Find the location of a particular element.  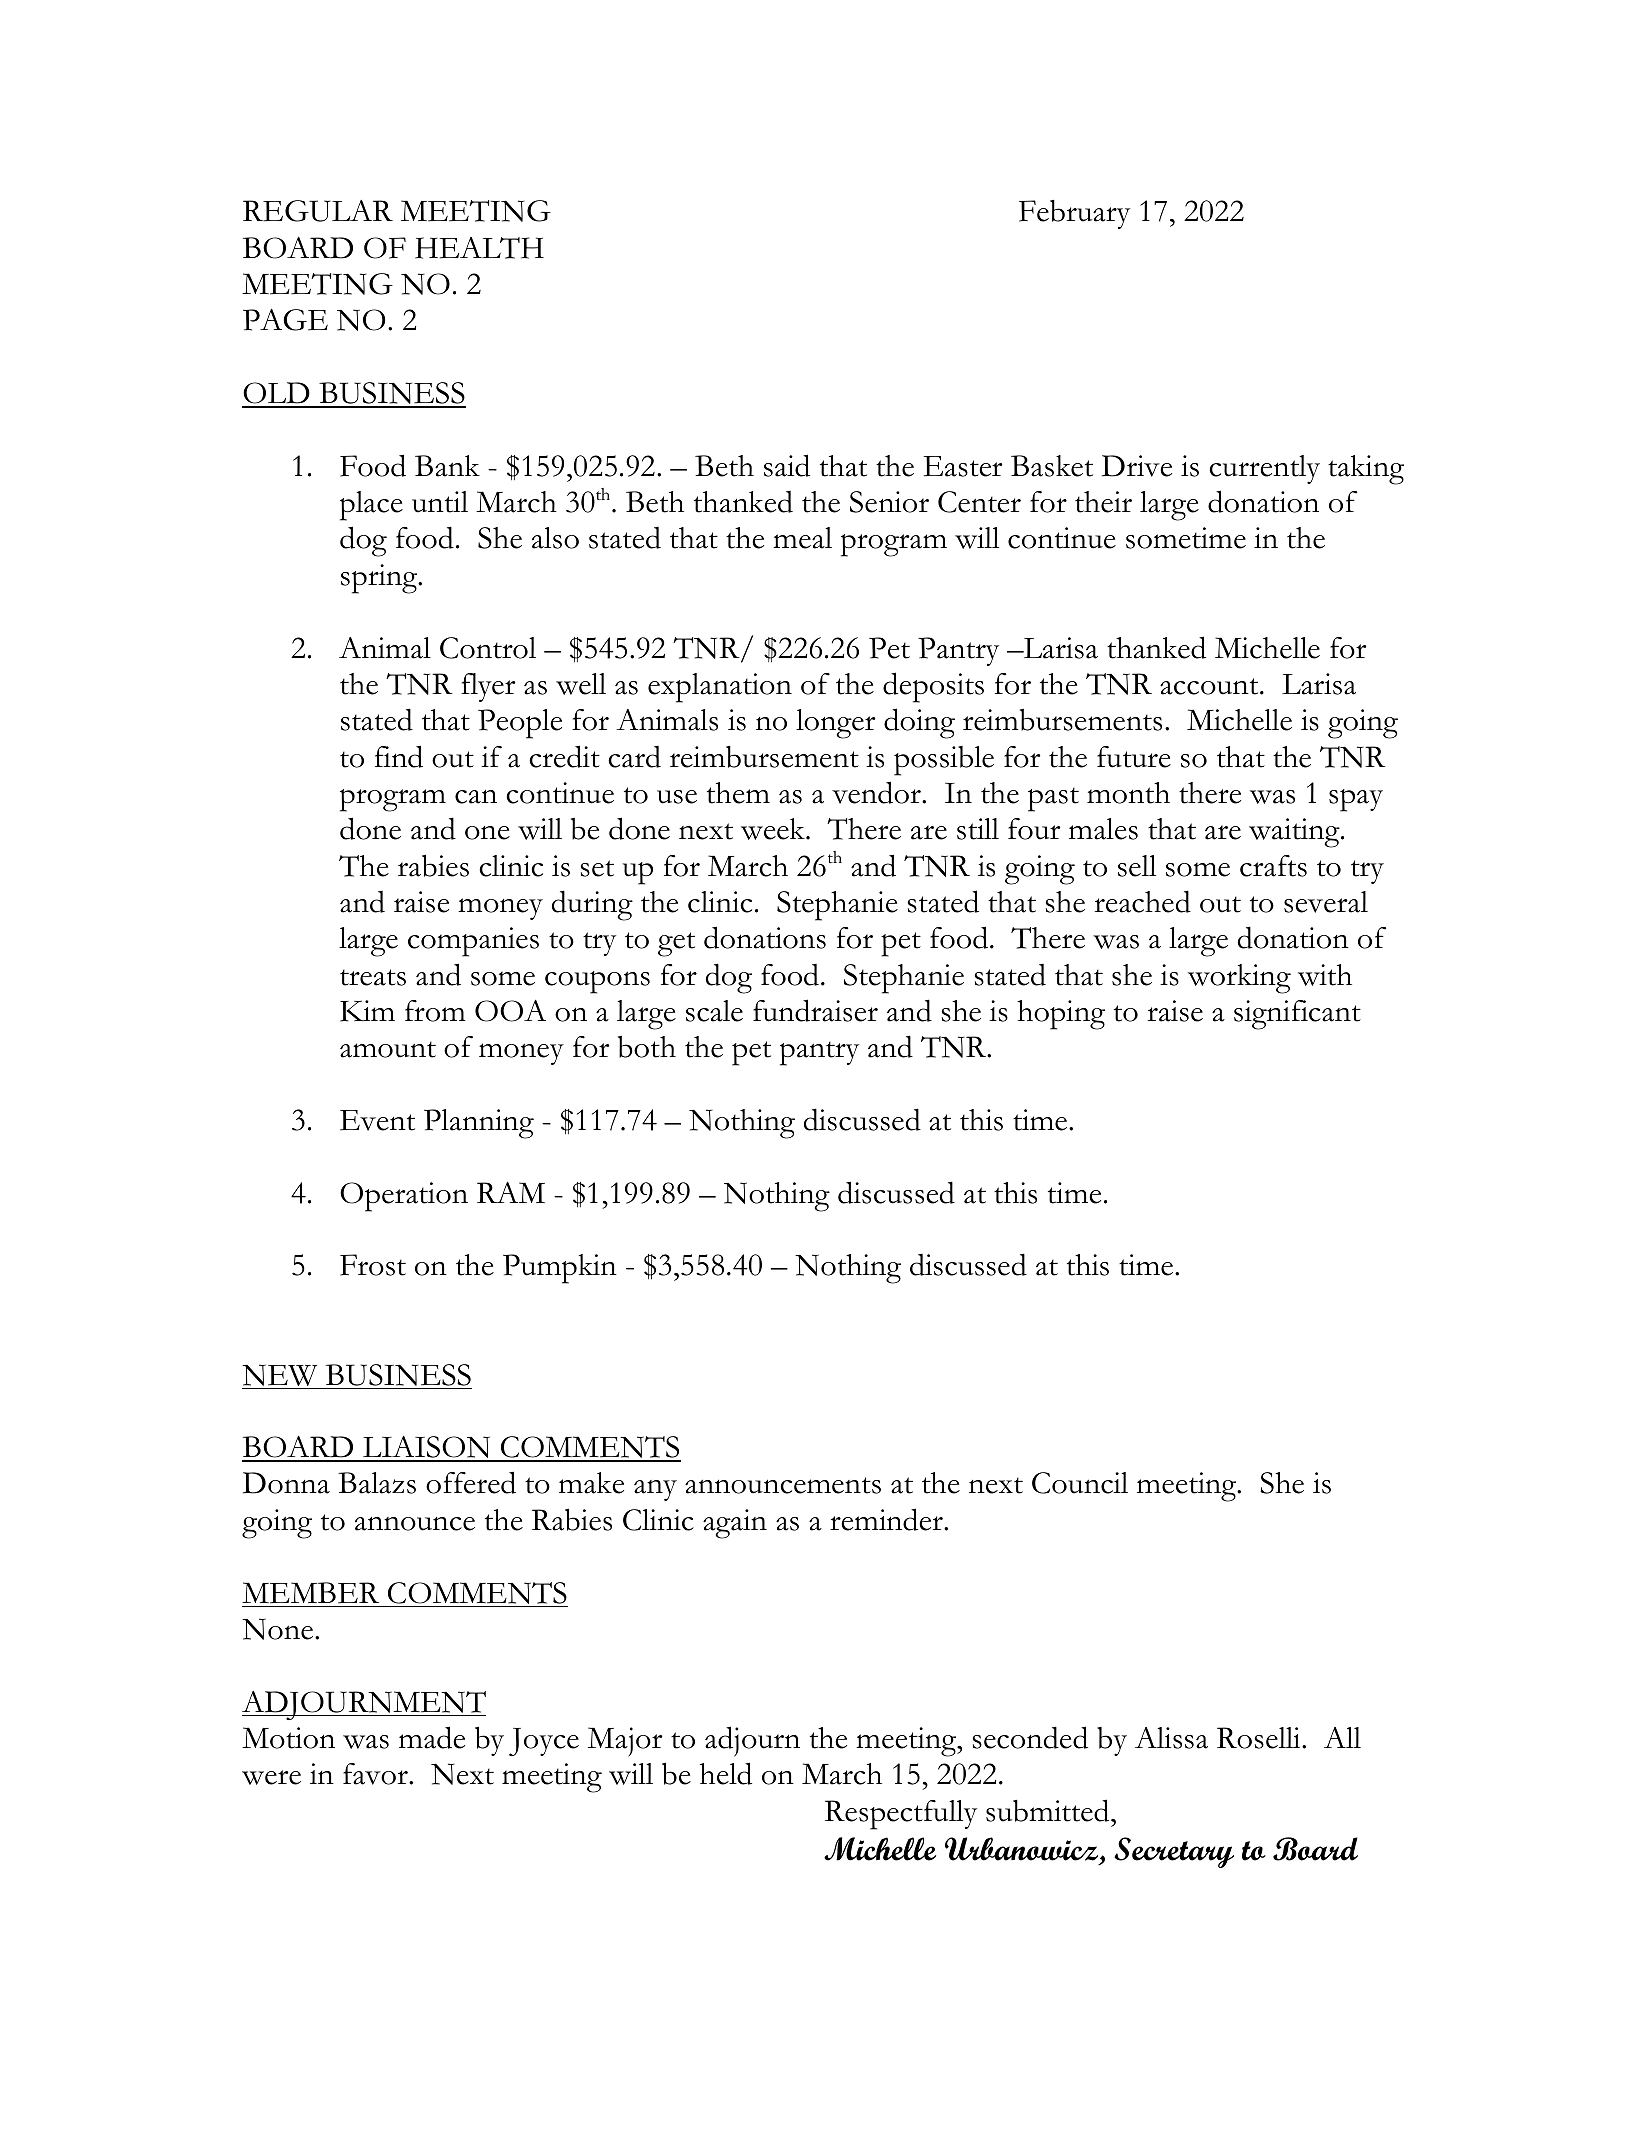

February is located at coordinates (1074, 214).
